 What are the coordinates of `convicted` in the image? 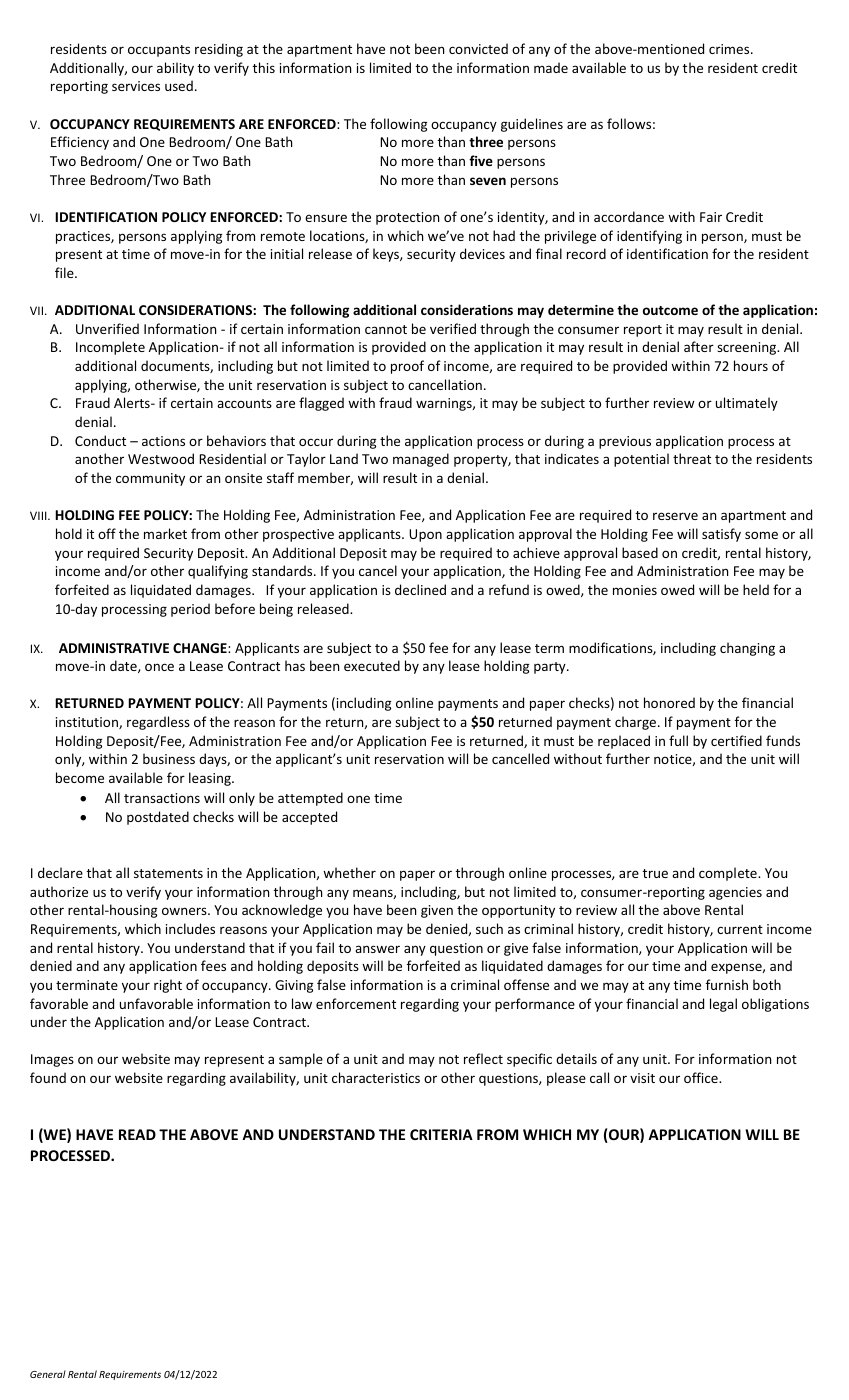 It's located at (478, 48).
